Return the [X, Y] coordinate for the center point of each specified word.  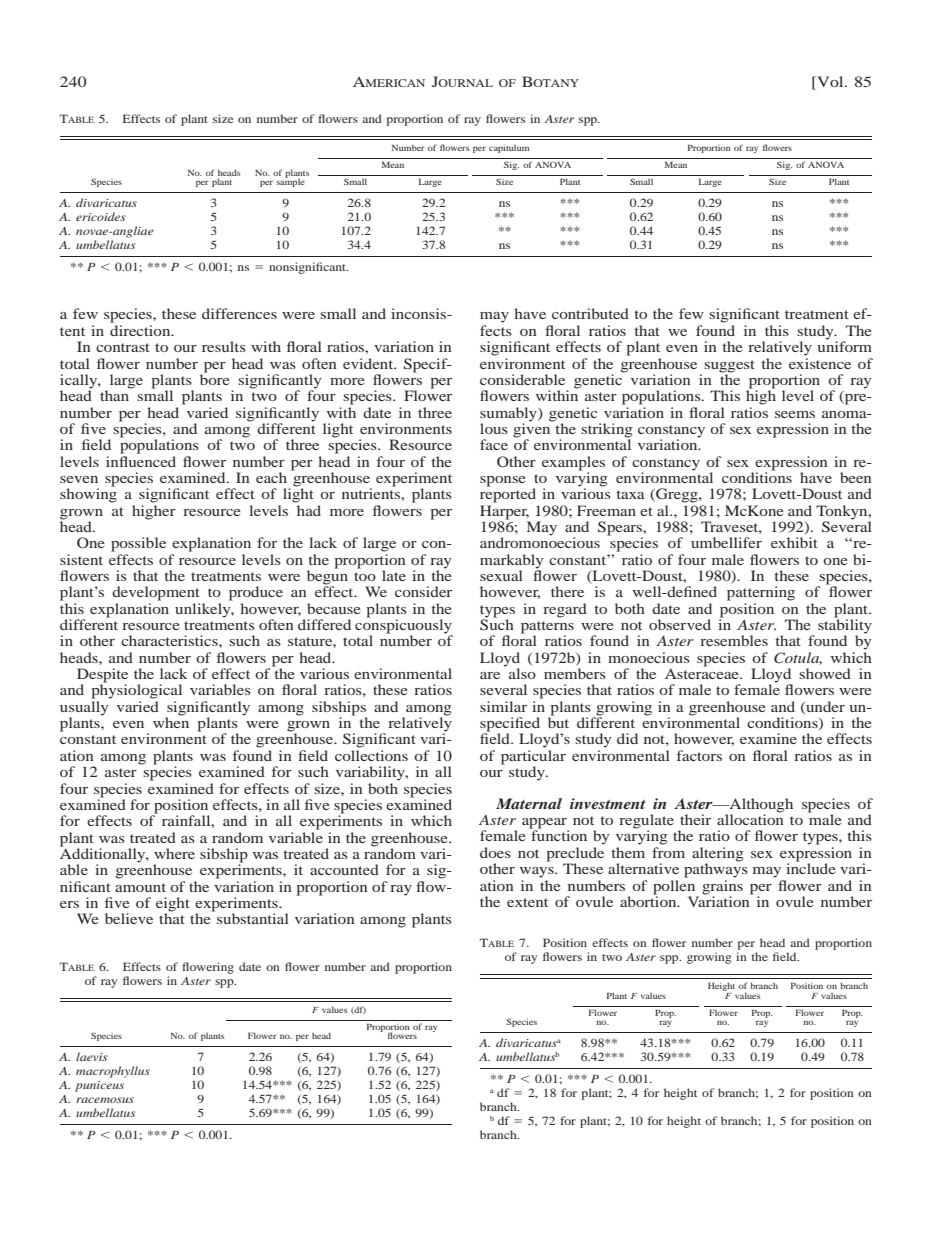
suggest [729, 366]
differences [239, 313]
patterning [761, 593]
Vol [830, 83]
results [224, 346]
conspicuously [404, 626]
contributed [590, 313]
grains [722, 886]
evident [369, 363]
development [156, 593]
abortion [649, 900]
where [174, 853]
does [495, 852]
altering [718, 855]
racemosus [105, 1100]
